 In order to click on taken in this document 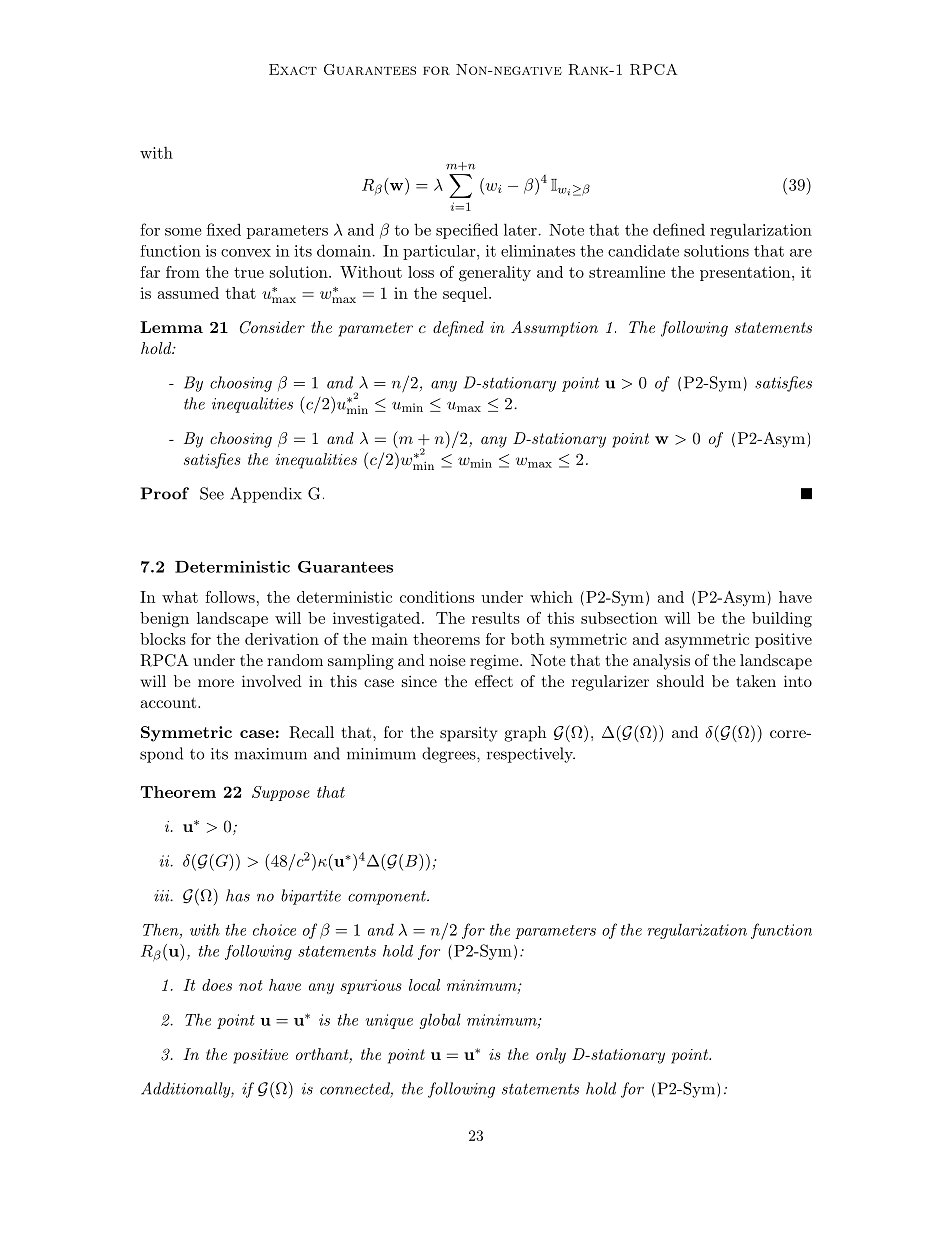, I will do `click(756, 681)`.
